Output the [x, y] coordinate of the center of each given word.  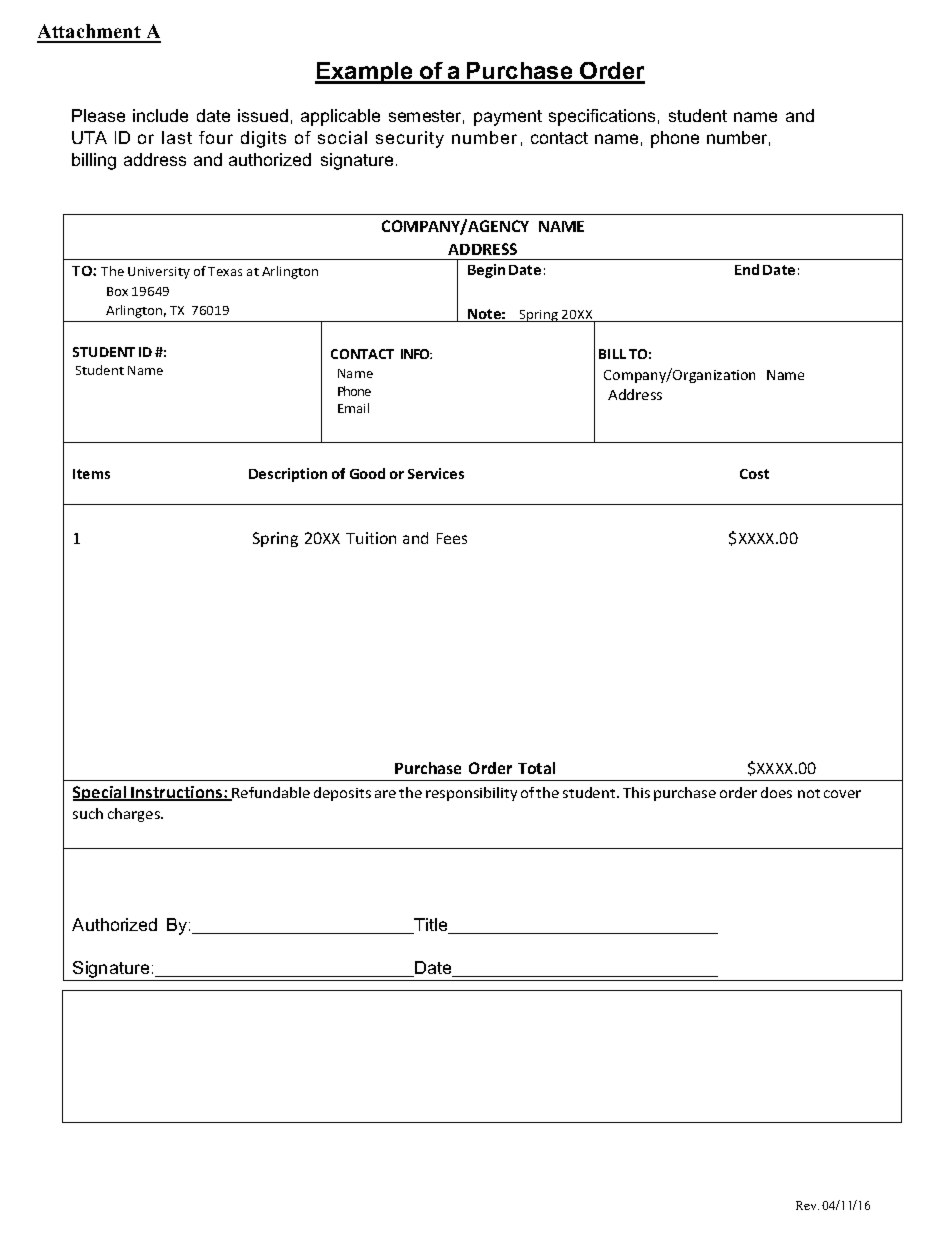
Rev [807, 1205]
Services [436, 473]
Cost [754, 474]
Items [91, 474]
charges [135, 815]
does [776, 792]
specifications [602, 117]
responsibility [471, 794]
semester [426, 117]
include [160, 115]
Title [431, 926]
